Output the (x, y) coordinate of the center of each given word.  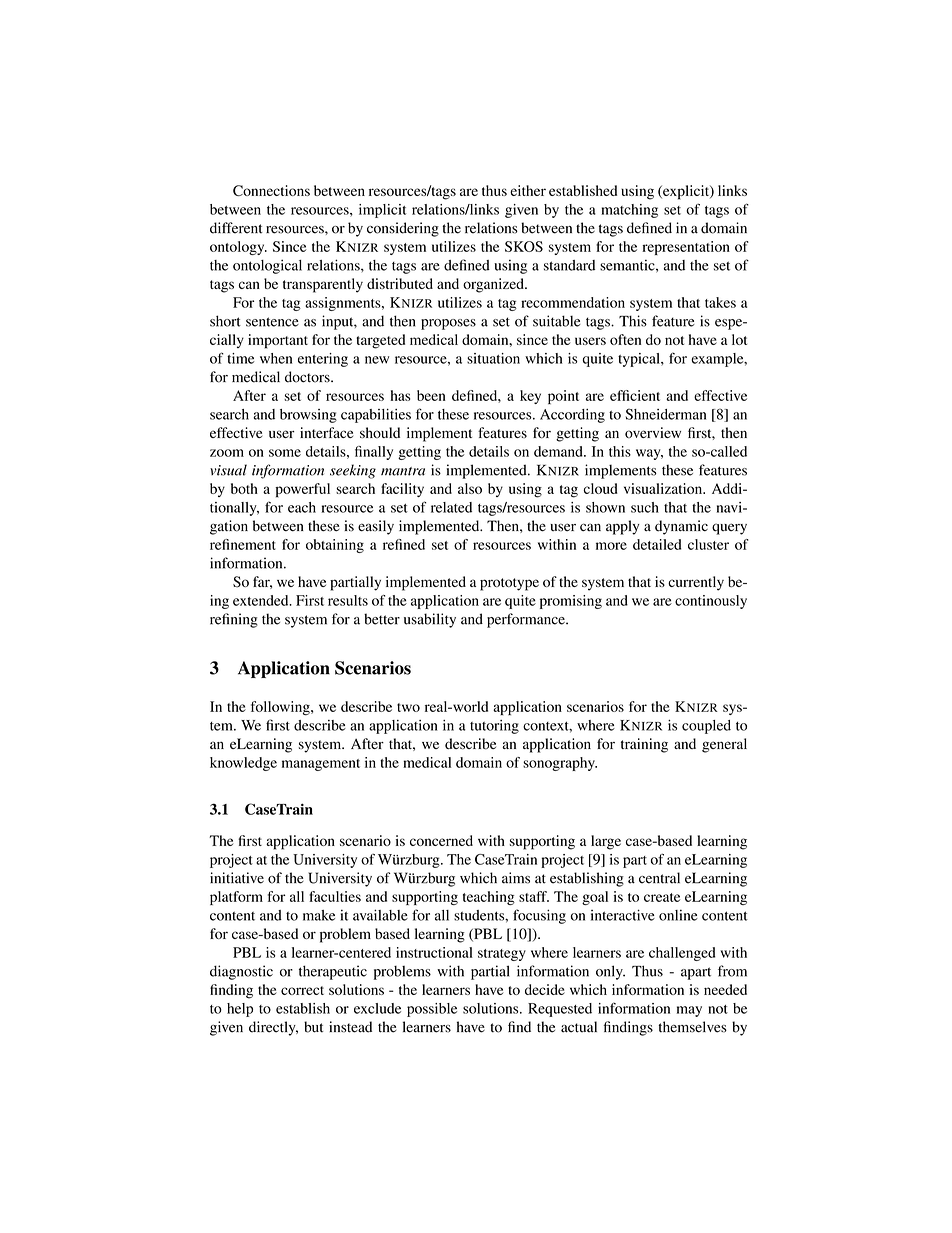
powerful (302, 490)
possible (432, 1010)
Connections (271, 190)
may (689, 1011)
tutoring (494, 727)
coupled (706, 727)
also (470, 488)
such (645, 507)
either (528, 190)
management (321, 765)
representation (686, 248)
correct (302, 990)
